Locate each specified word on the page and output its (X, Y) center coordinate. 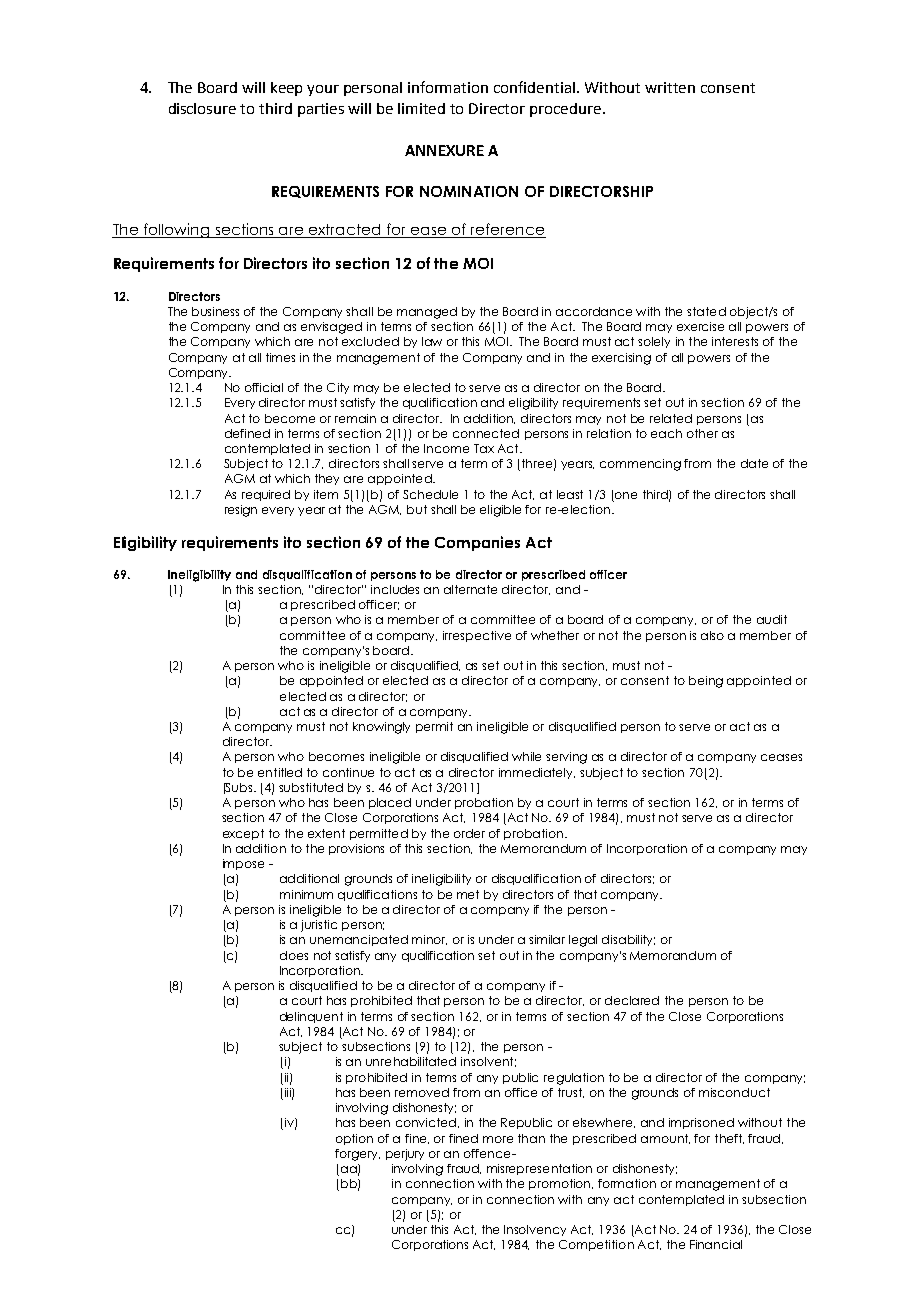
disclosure (202, 108)
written (670, 87)
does (294, 955)
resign (241, 511)
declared (632, 1000)
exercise (700, 326)
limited (421, 108)
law (432, 341)
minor (429, 940)
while (526, 756)
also (712, 635)
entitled (280, 772)
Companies (477, 543)
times (280, 357)
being (706, 682)
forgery (357, 1155)
